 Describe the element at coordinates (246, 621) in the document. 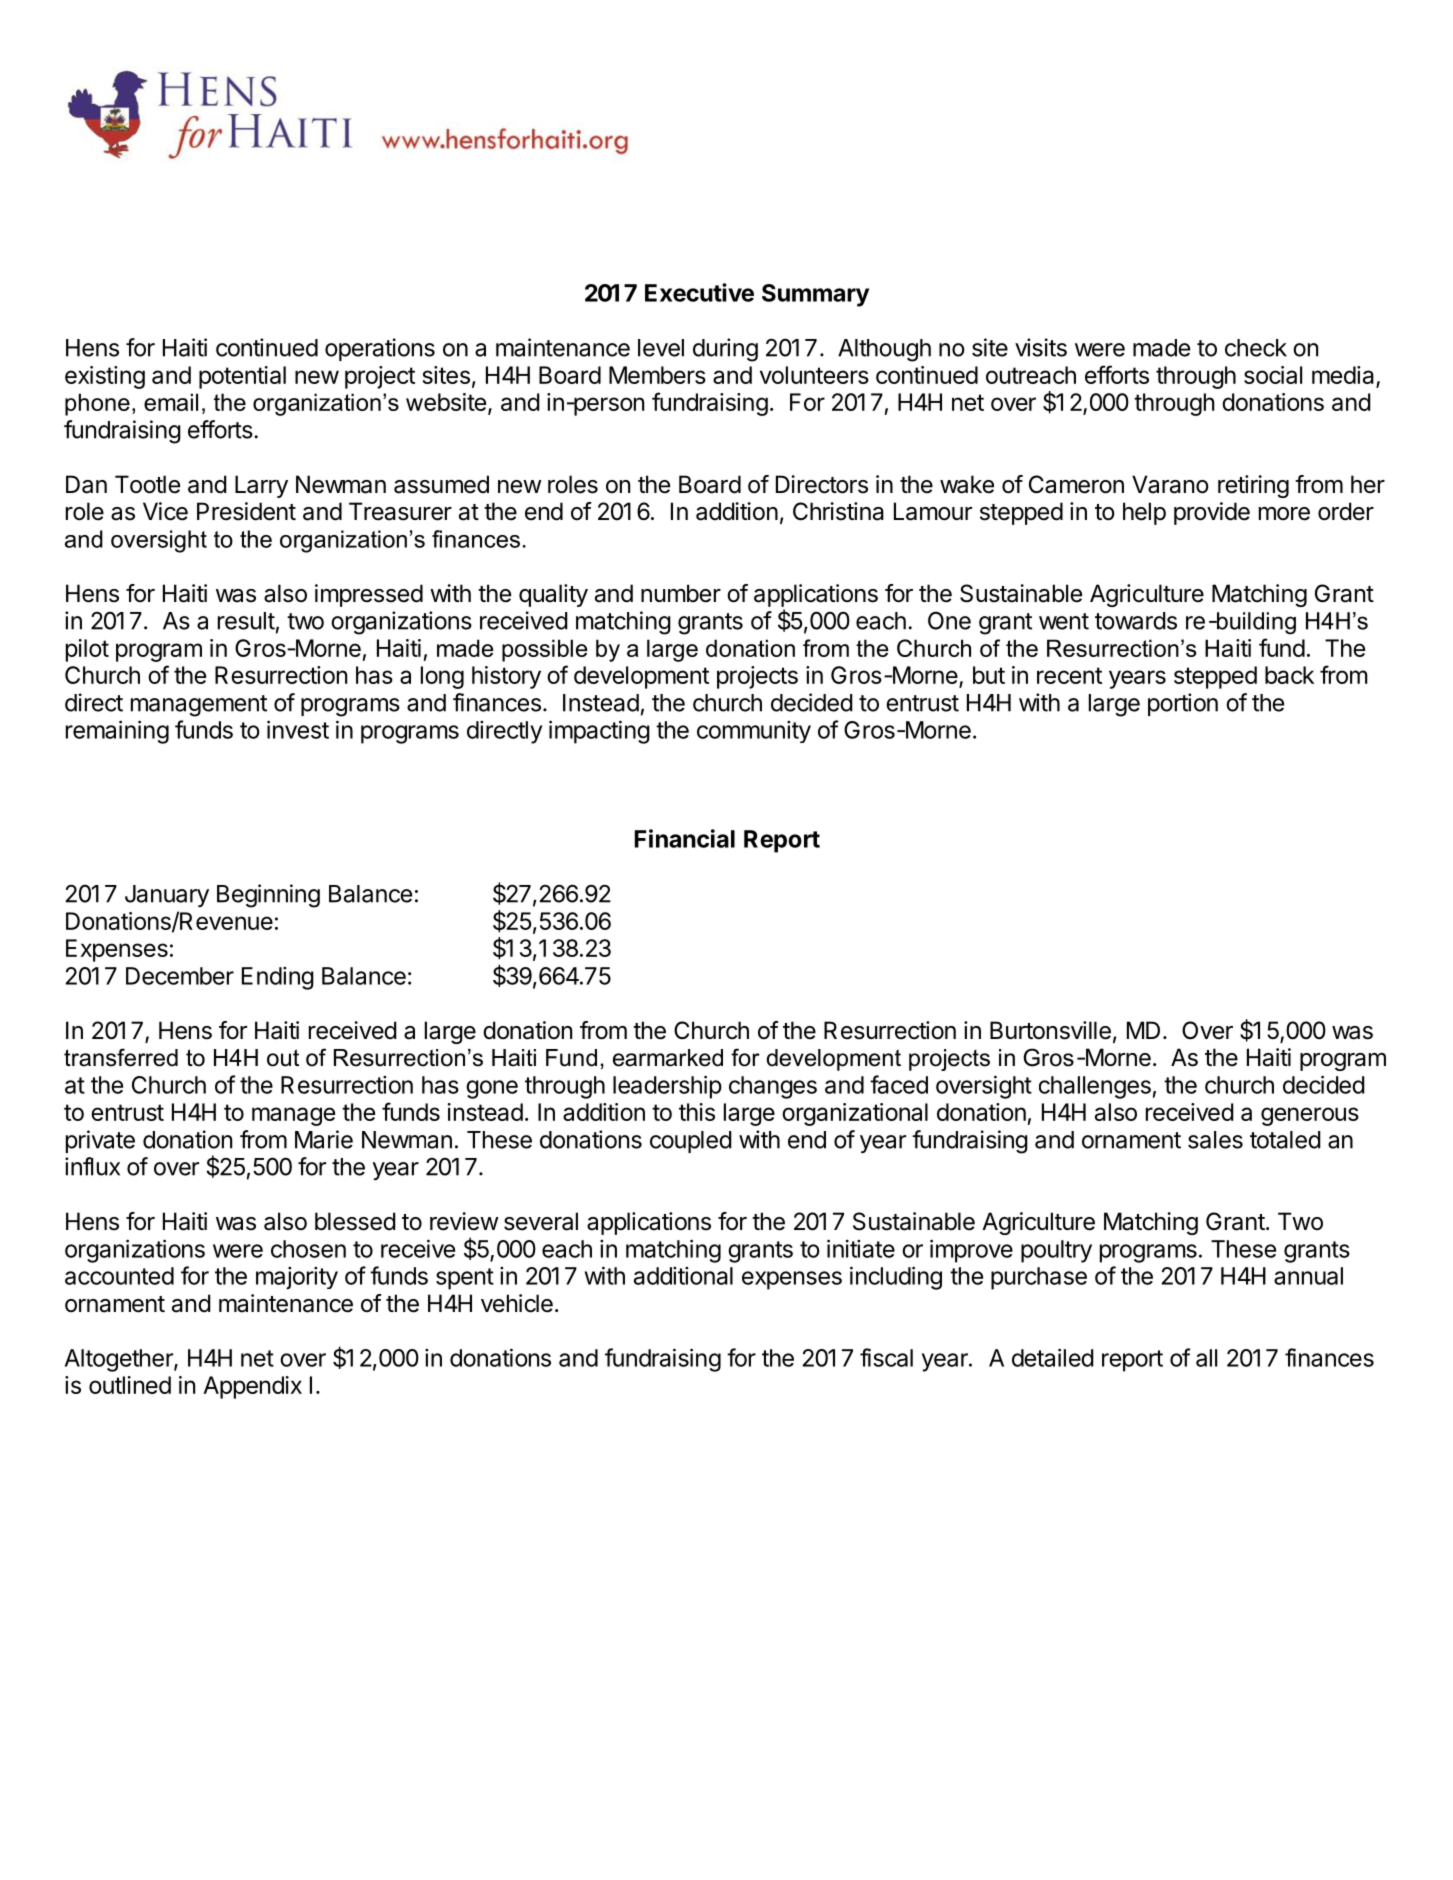

I see `result` at that location.
